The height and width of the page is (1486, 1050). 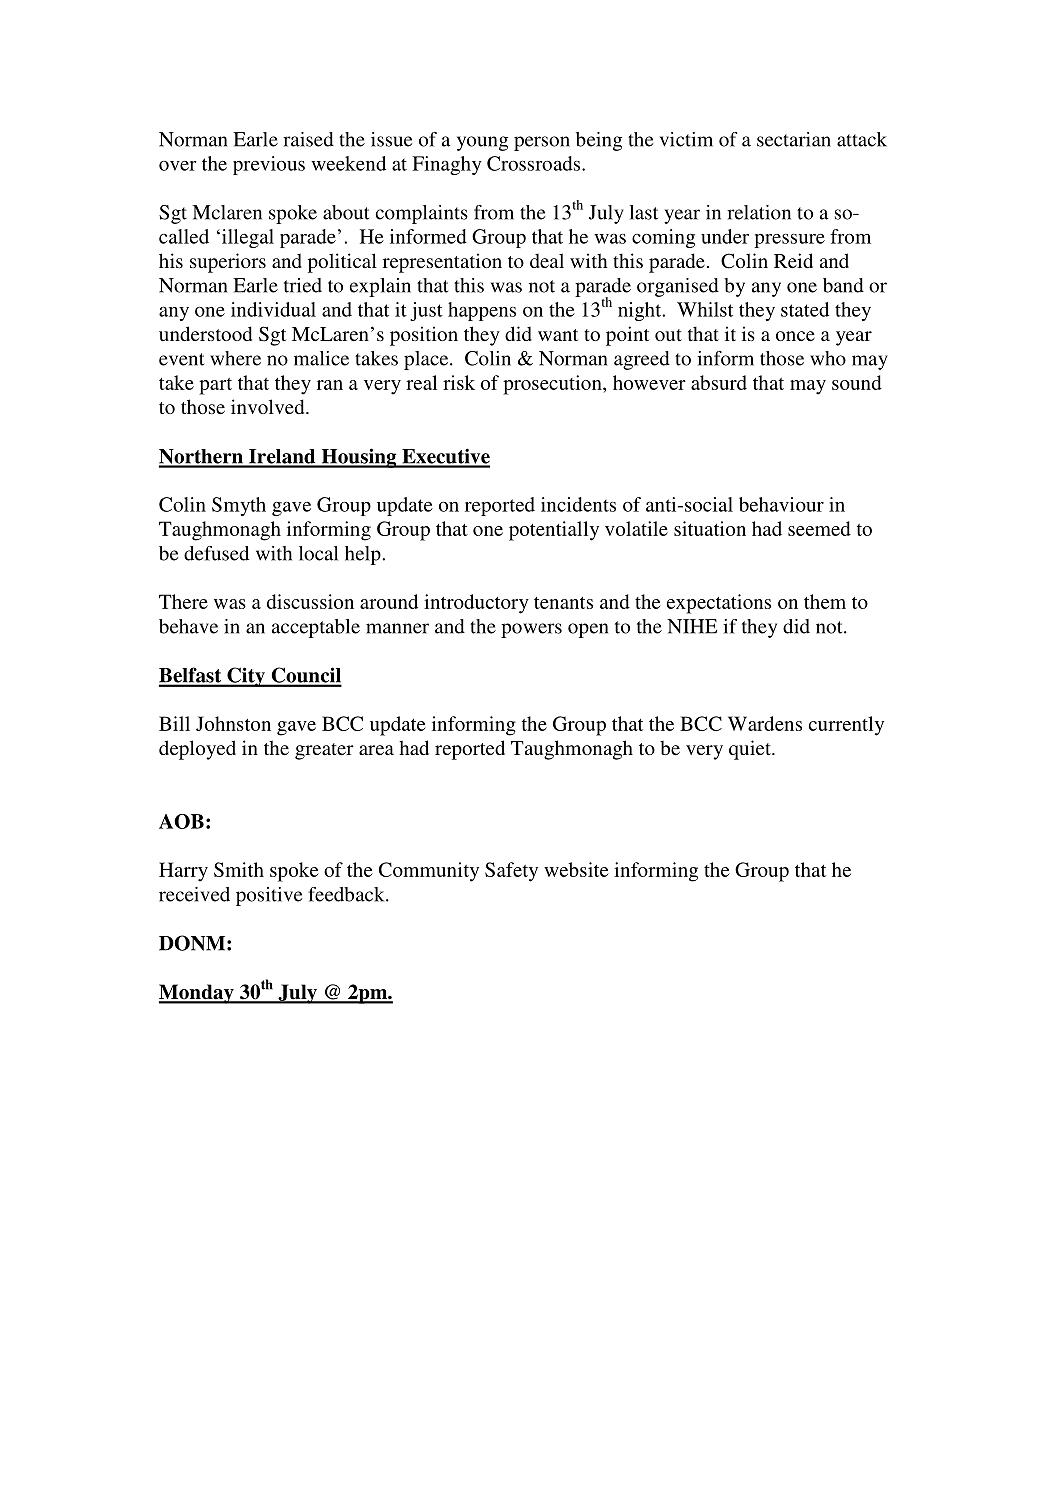 I want to click on potentially, so click(x=554, y=531).
